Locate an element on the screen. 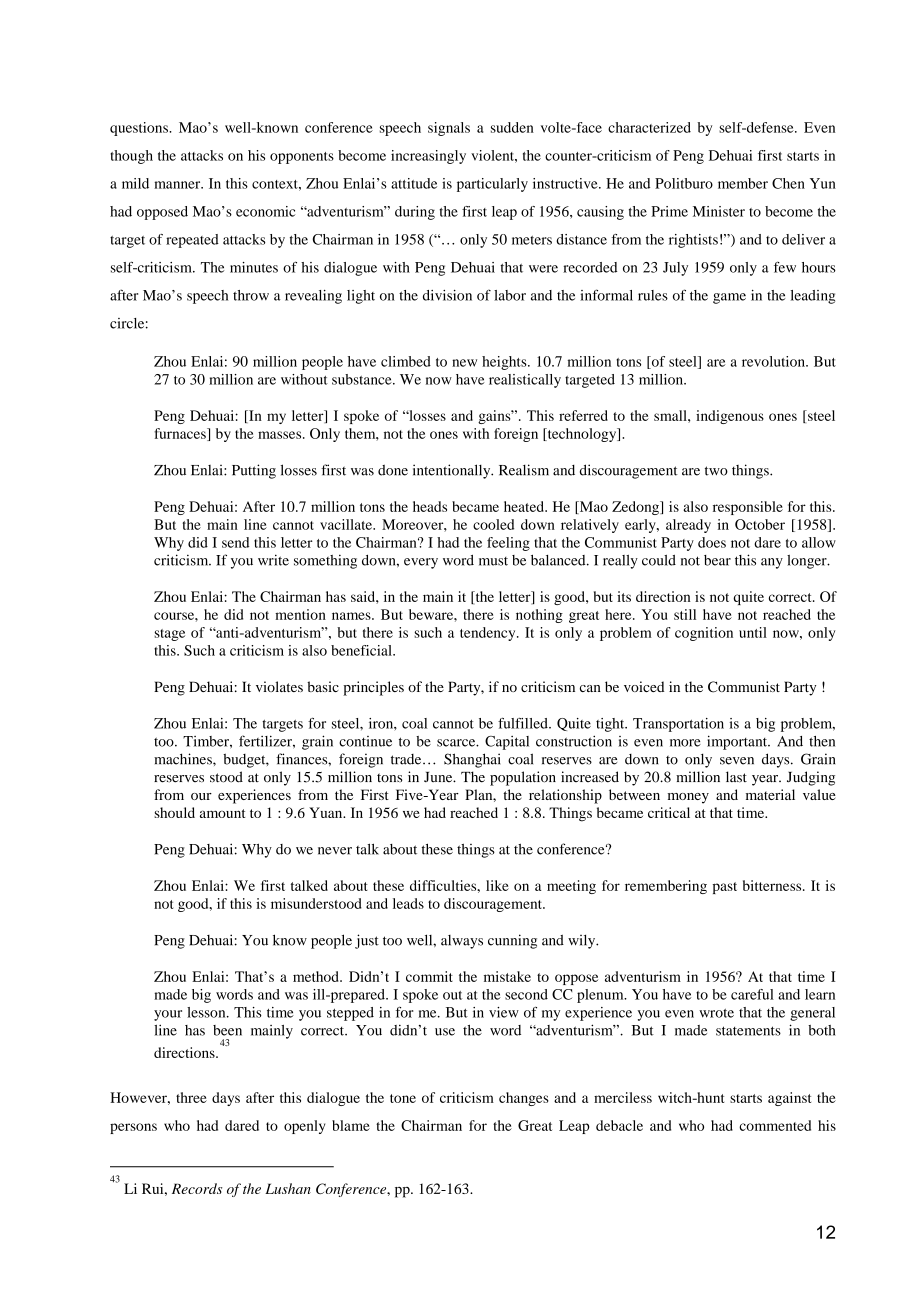 This screenshot has width=924, height=1308. indigenous is located at coordinates (730, 417).
